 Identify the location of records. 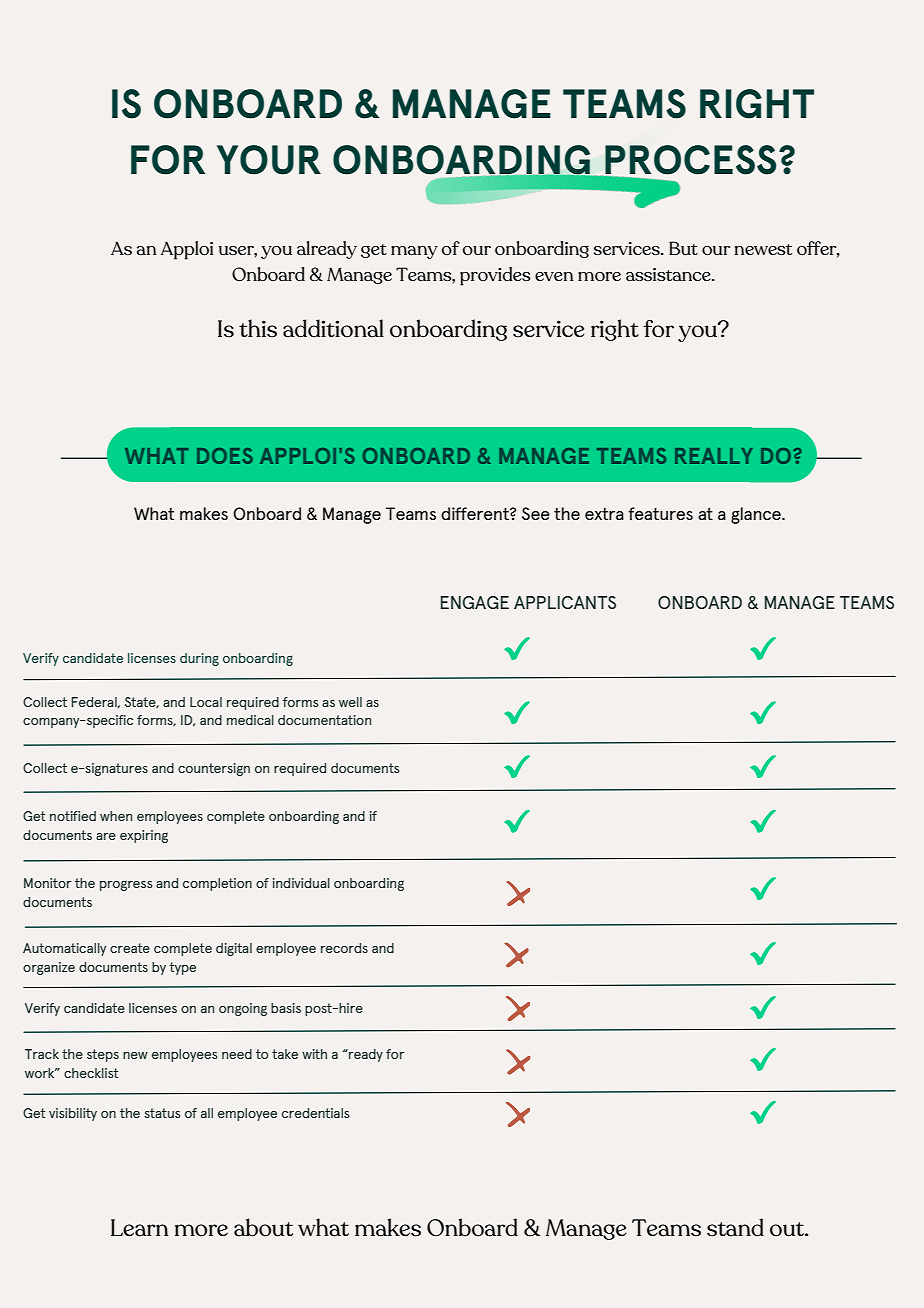
(344, 948).
